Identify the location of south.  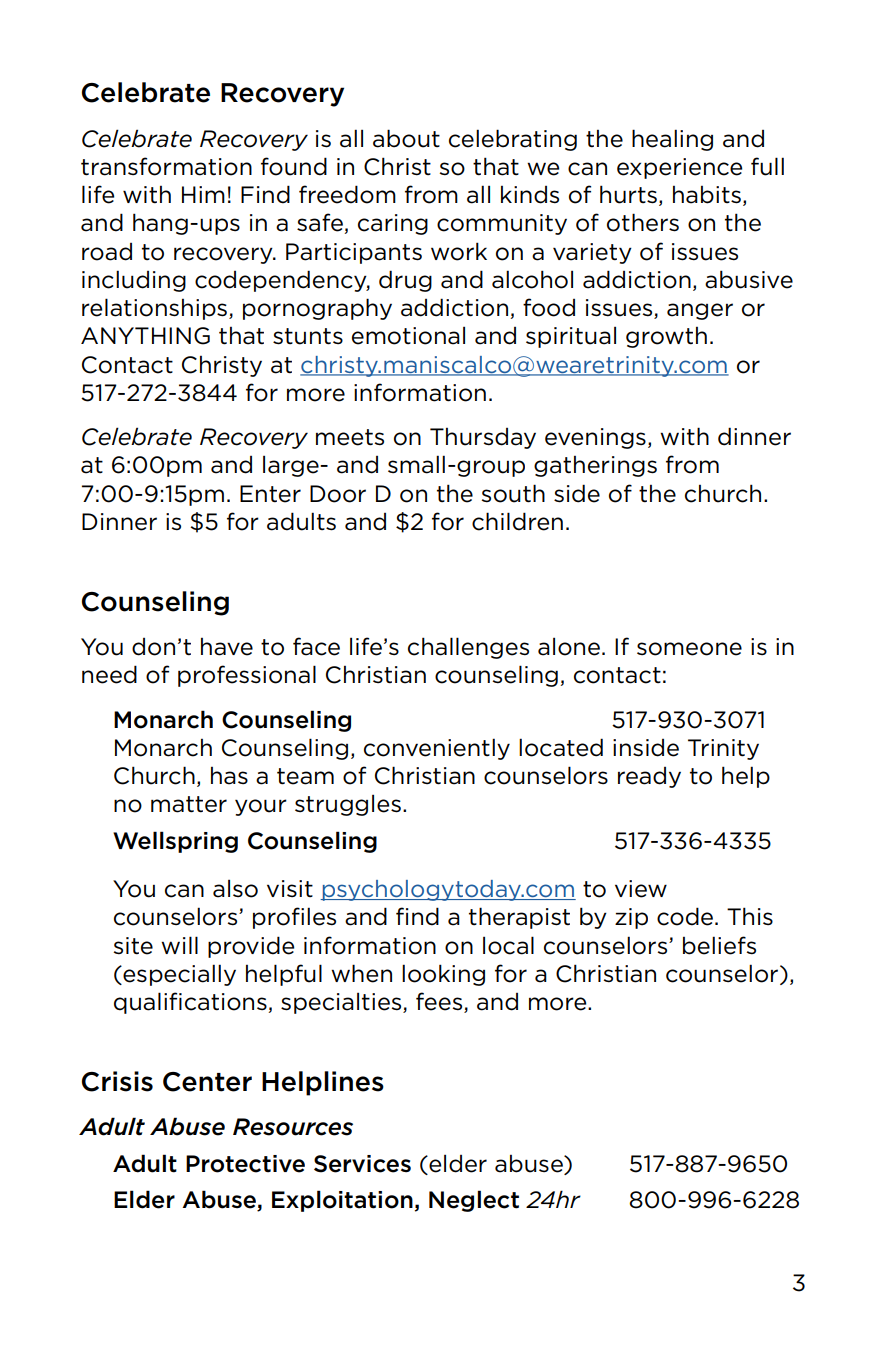
(513, 493).
